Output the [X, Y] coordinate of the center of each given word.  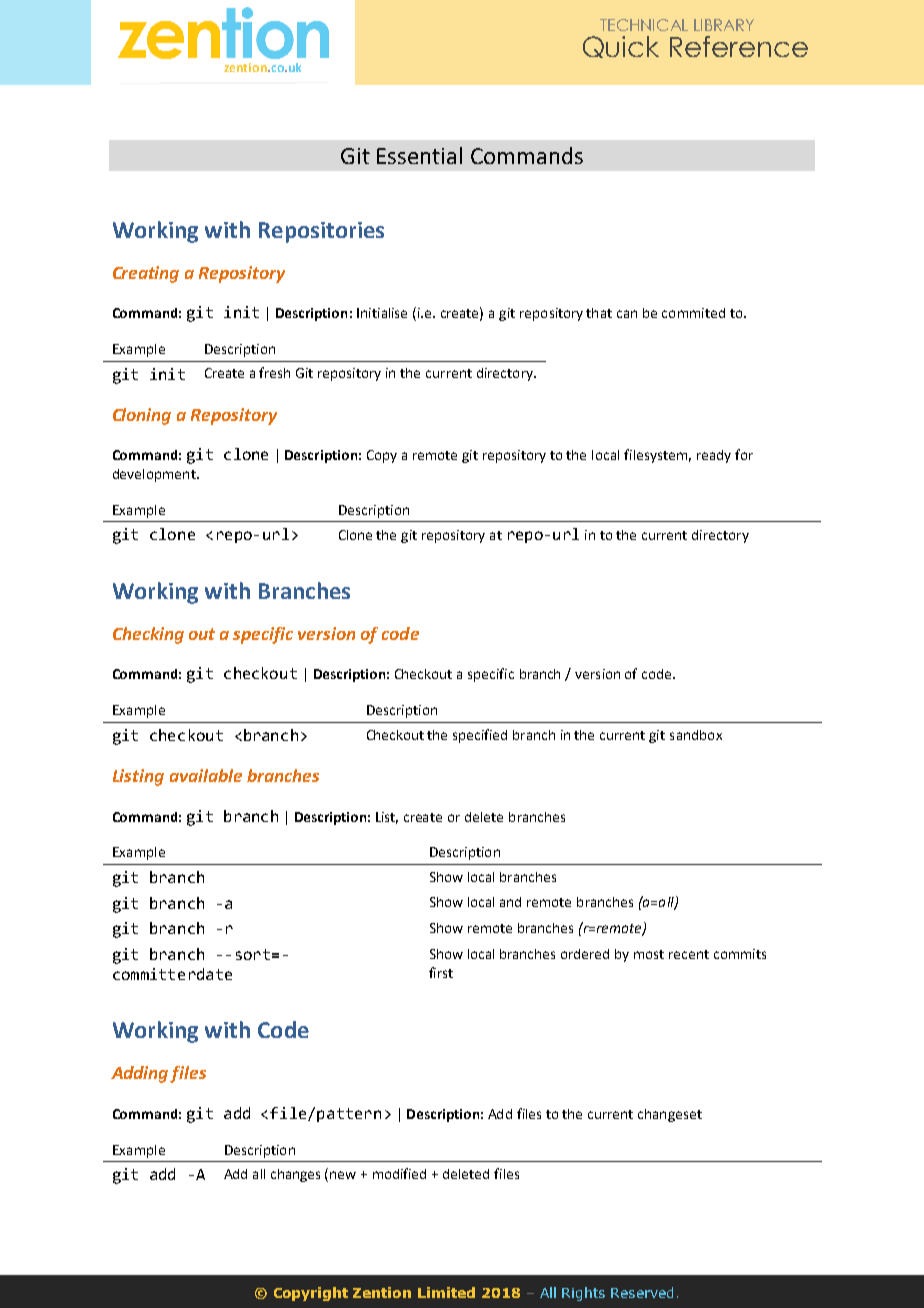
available [206, 775]
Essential [419, 155]
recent [689, 954]
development [155, 475]
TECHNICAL [644, 25]
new [343, 1175]
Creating [146, 274]
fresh [274, 372]
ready [714, 456]
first [441, 972]
